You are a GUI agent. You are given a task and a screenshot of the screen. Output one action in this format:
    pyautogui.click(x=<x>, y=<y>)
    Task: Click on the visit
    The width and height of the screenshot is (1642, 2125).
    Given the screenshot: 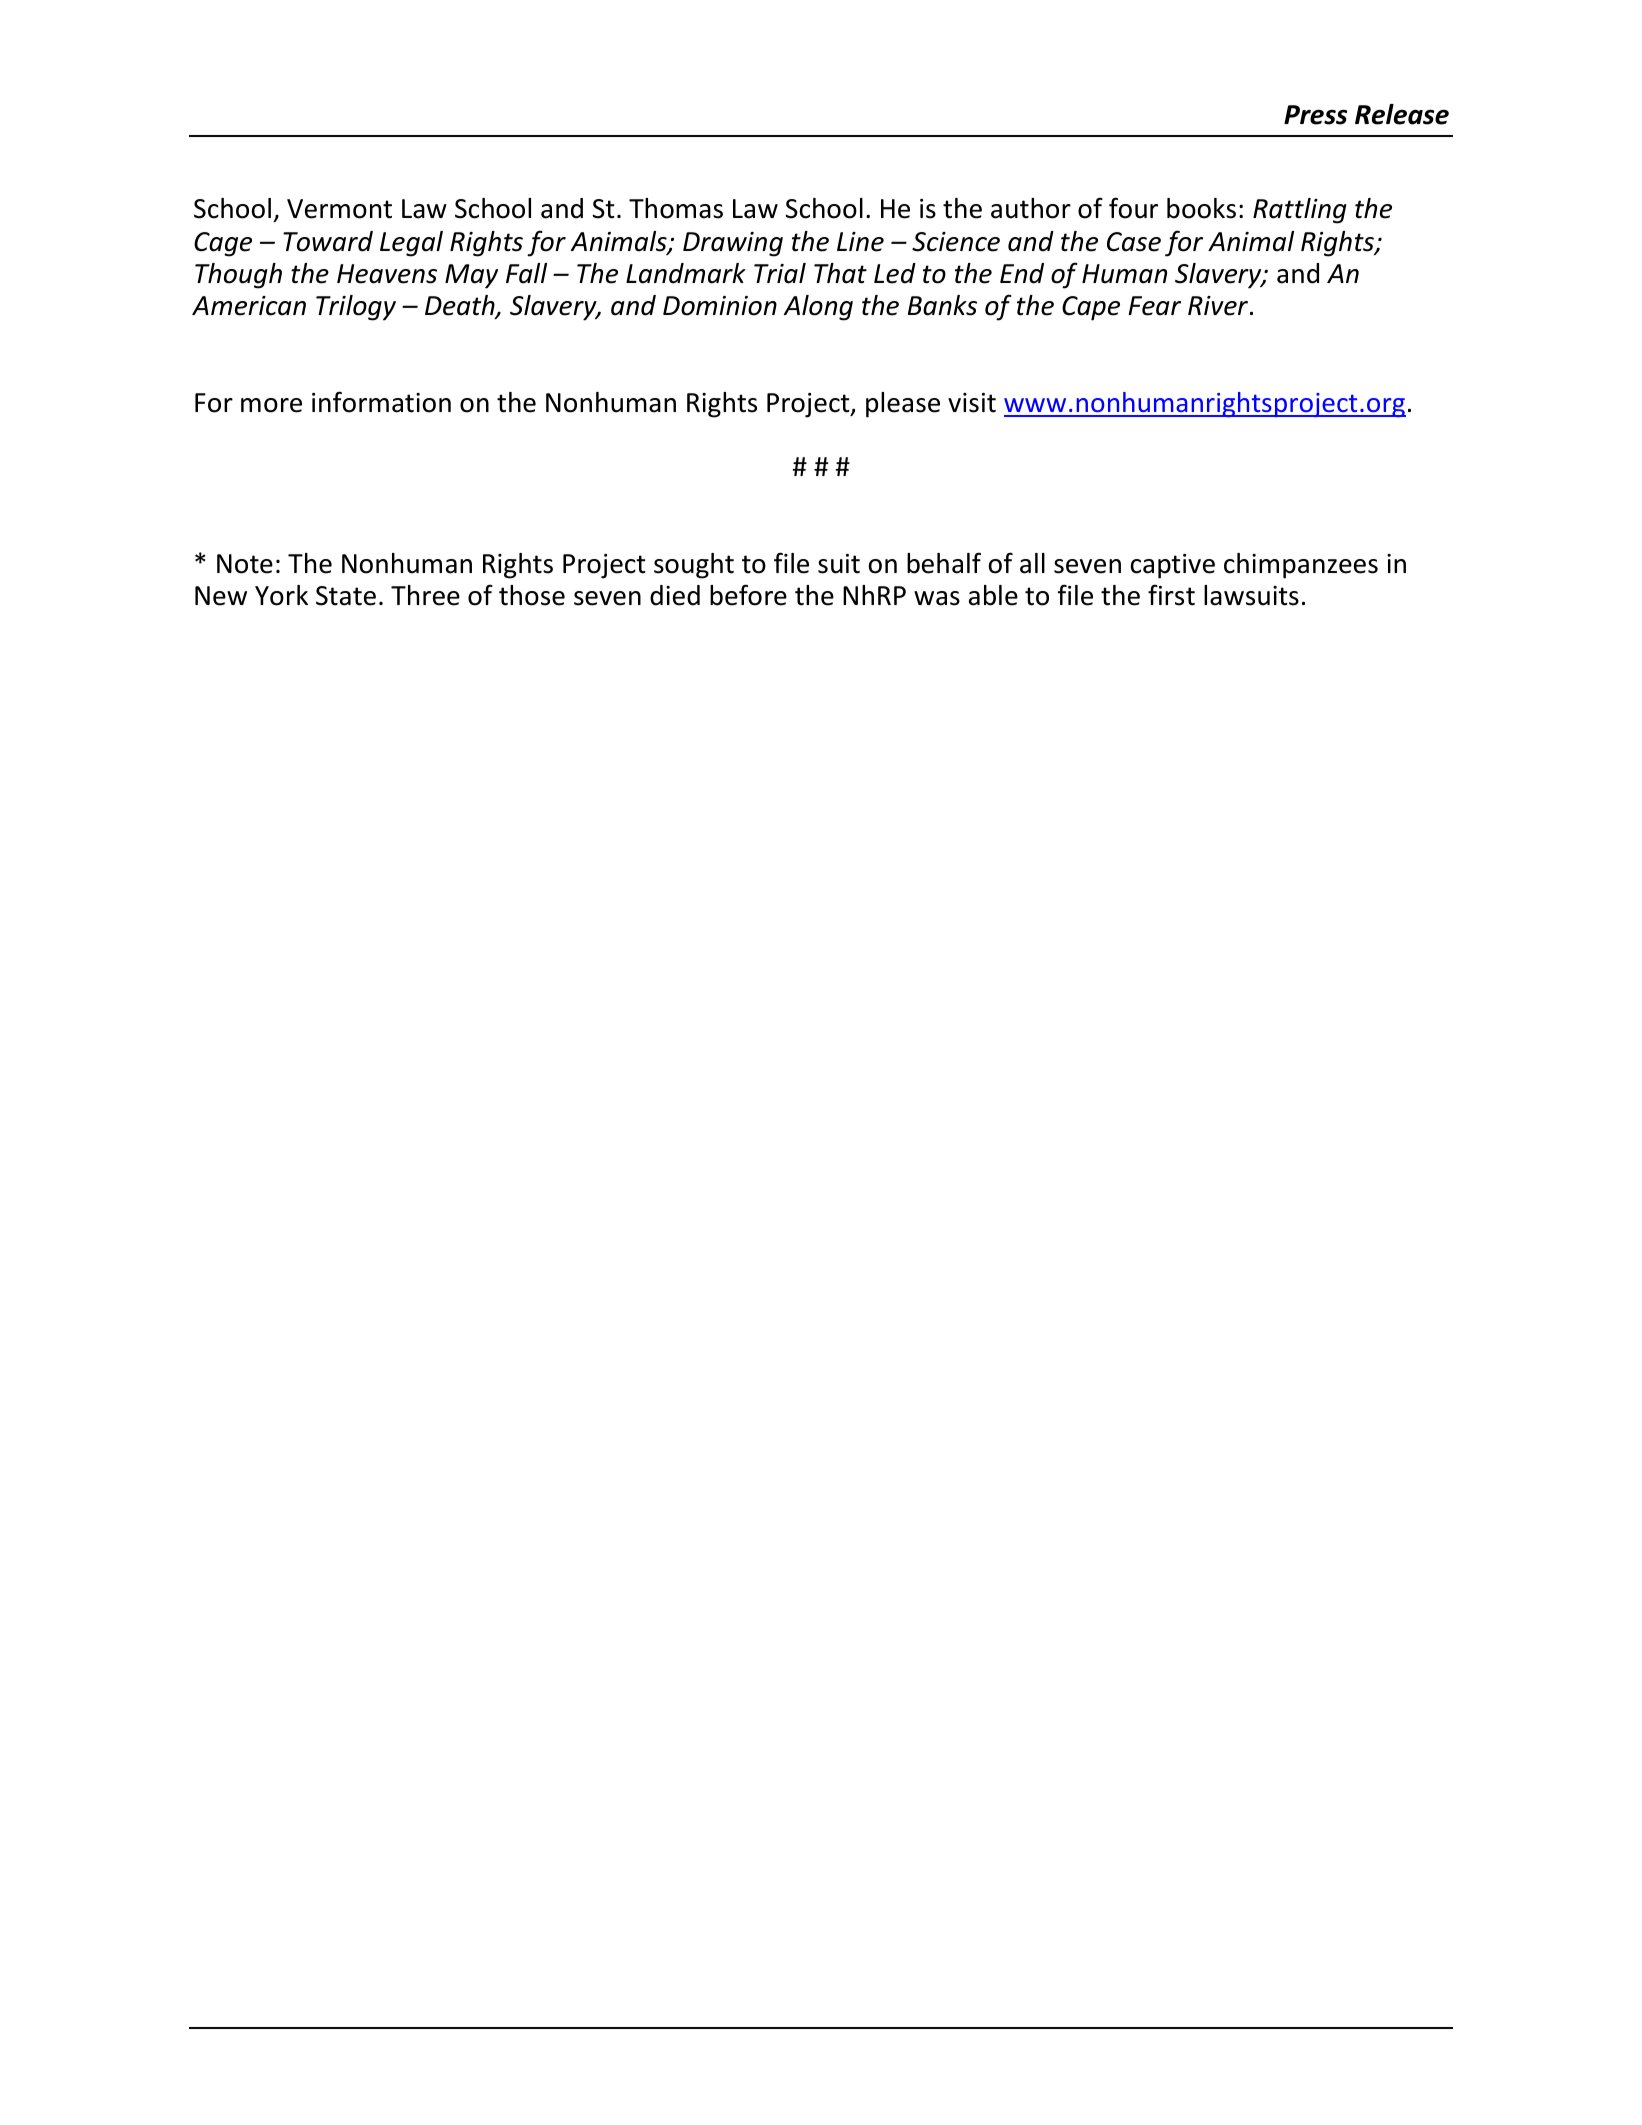 What is the action you would take?
    pyautogui.click(x=972, y=403)
